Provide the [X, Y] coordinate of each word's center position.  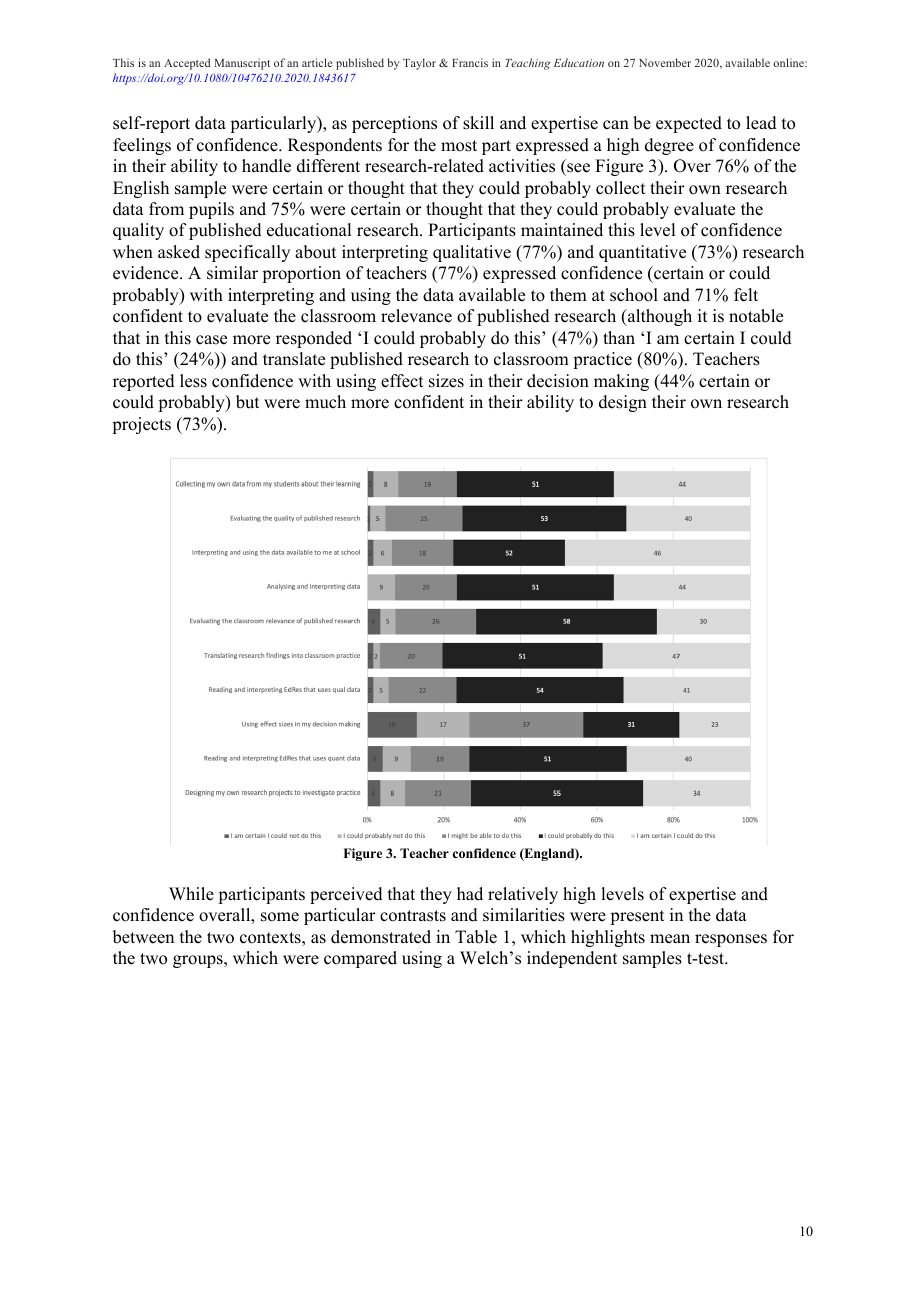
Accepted [187, 64]
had [470, 894]
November [665, 62]
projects [141, 425]
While [191, 894]
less [193, 381]
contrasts [413, 916]
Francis [470, 62]
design [623, 403]
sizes [446, 381]
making [621, 382]
